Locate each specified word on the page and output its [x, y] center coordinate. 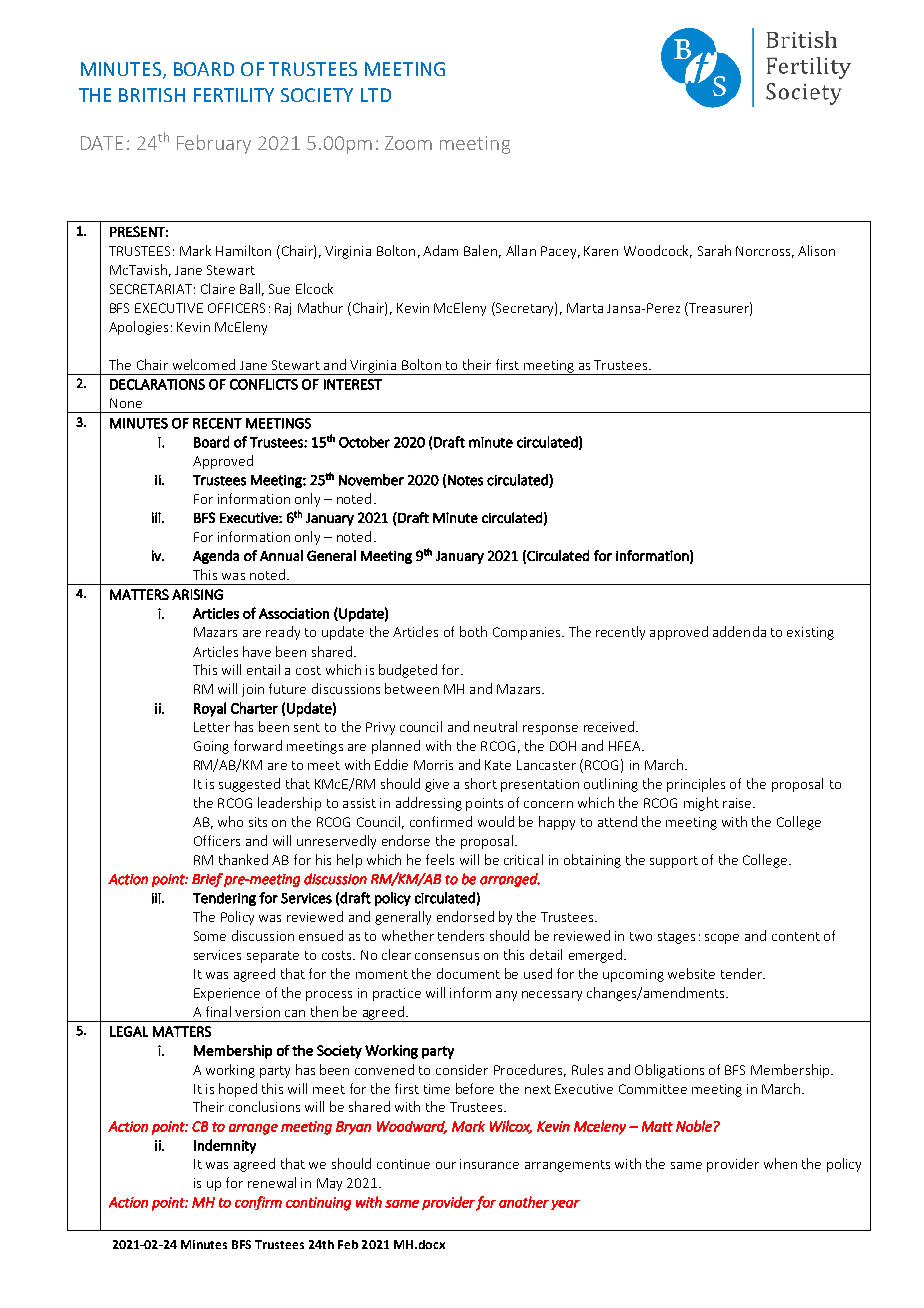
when [780, 1163]
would [496, 821]
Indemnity [225, 1146]
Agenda [216, 557]
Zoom [408, 143]
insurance [489, 1164]
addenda [739, 631]
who [230, 821]
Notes [465, 480]
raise [738, 803]
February [214, 144]
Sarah [714, 250]
